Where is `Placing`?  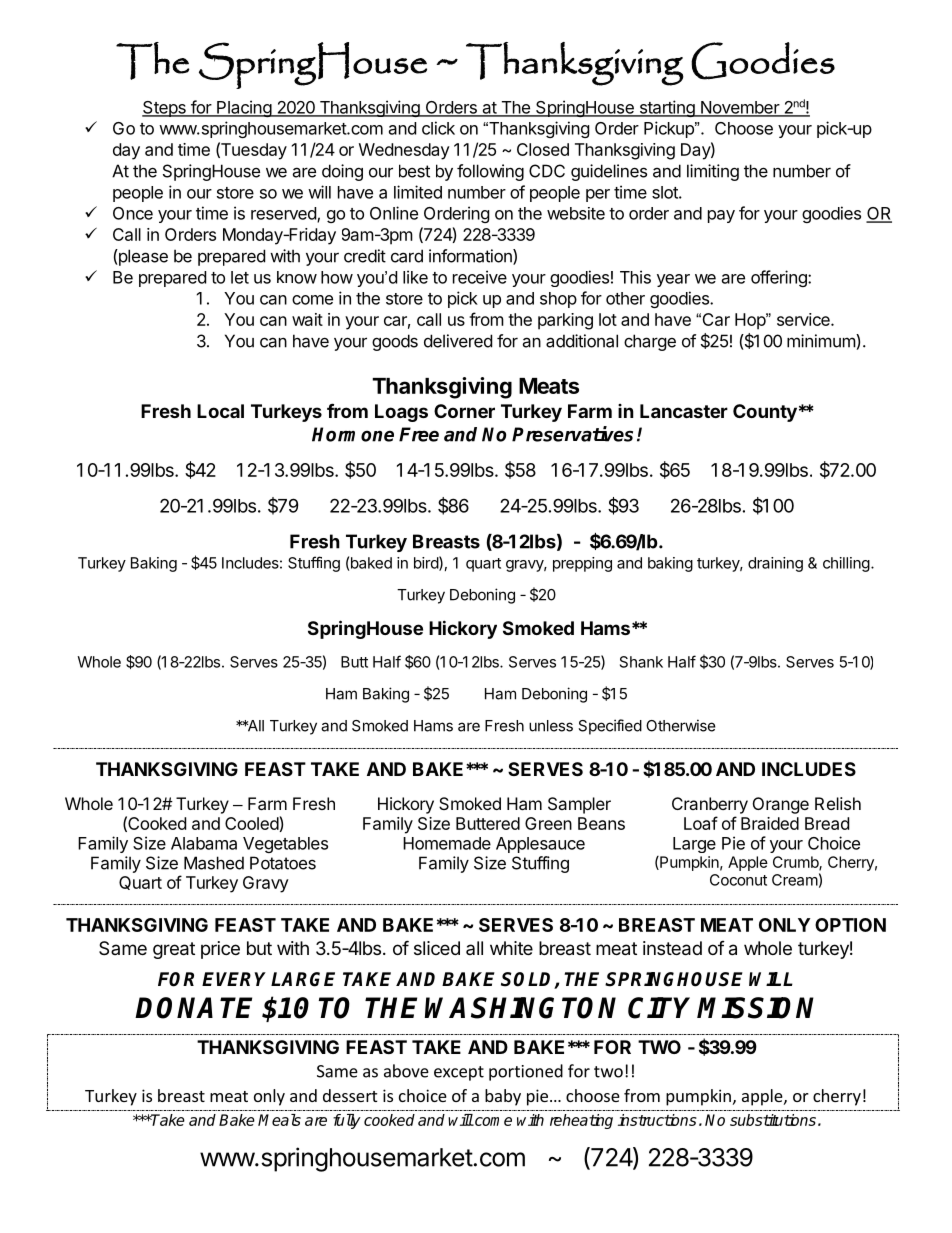 Placing is located at coordinates (244, 108).
